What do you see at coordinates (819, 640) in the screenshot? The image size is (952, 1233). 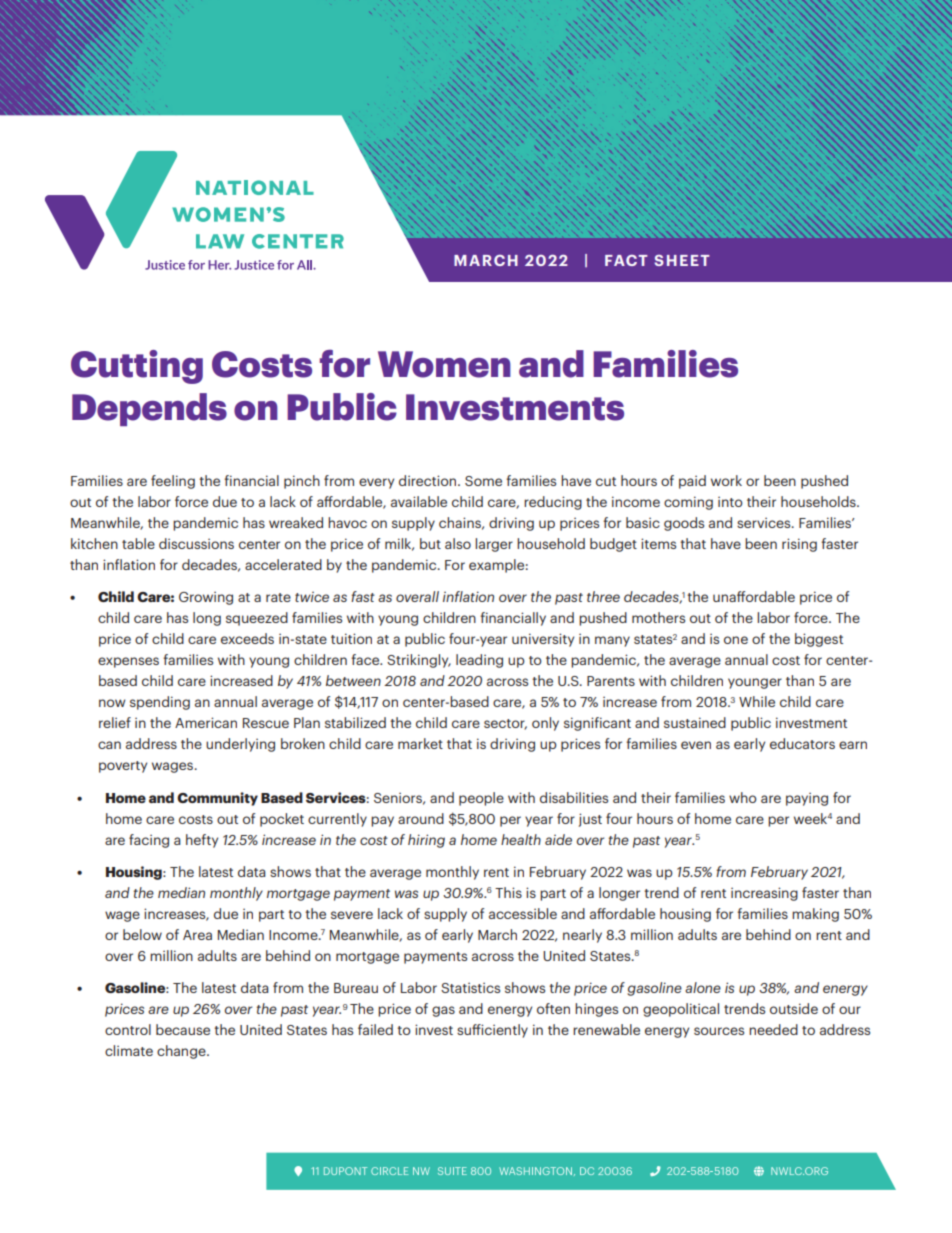 I see `biggest` at bounding box center [819, 640].
